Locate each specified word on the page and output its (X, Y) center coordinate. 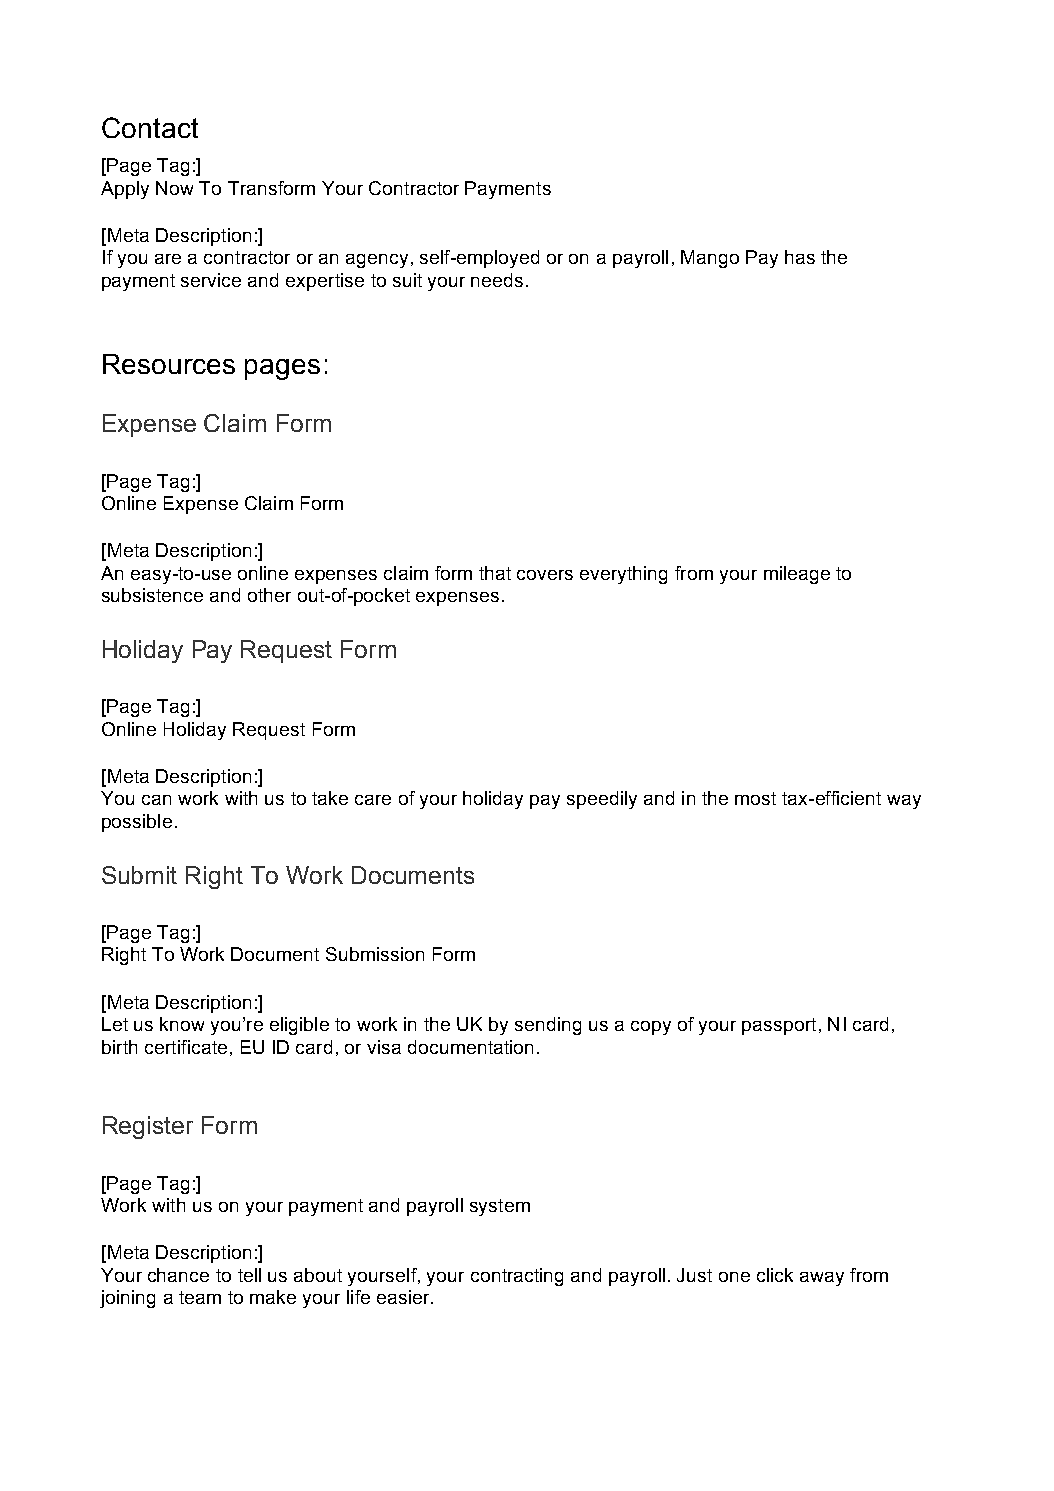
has (800, 257)
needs (497, 280)
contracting (517, 1277)
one (734, 1277)
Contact (150, 127)
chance (178, 1275)
